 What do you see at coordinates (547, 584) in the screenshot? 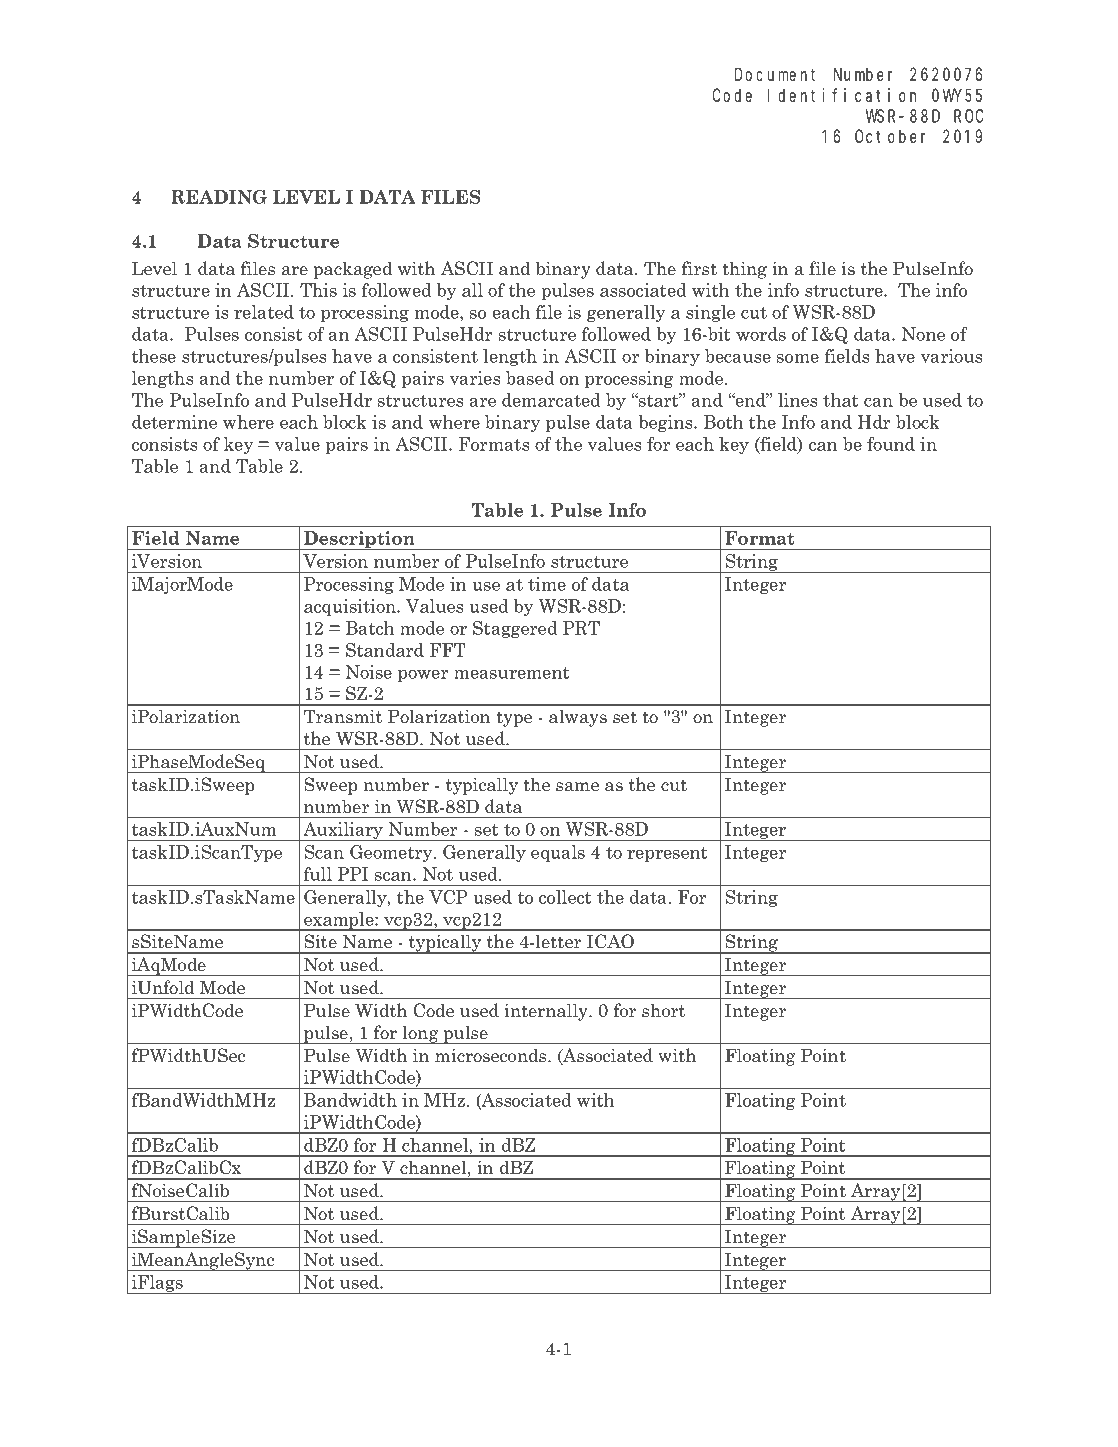
I see `time` at bounding box center [547, 584].
